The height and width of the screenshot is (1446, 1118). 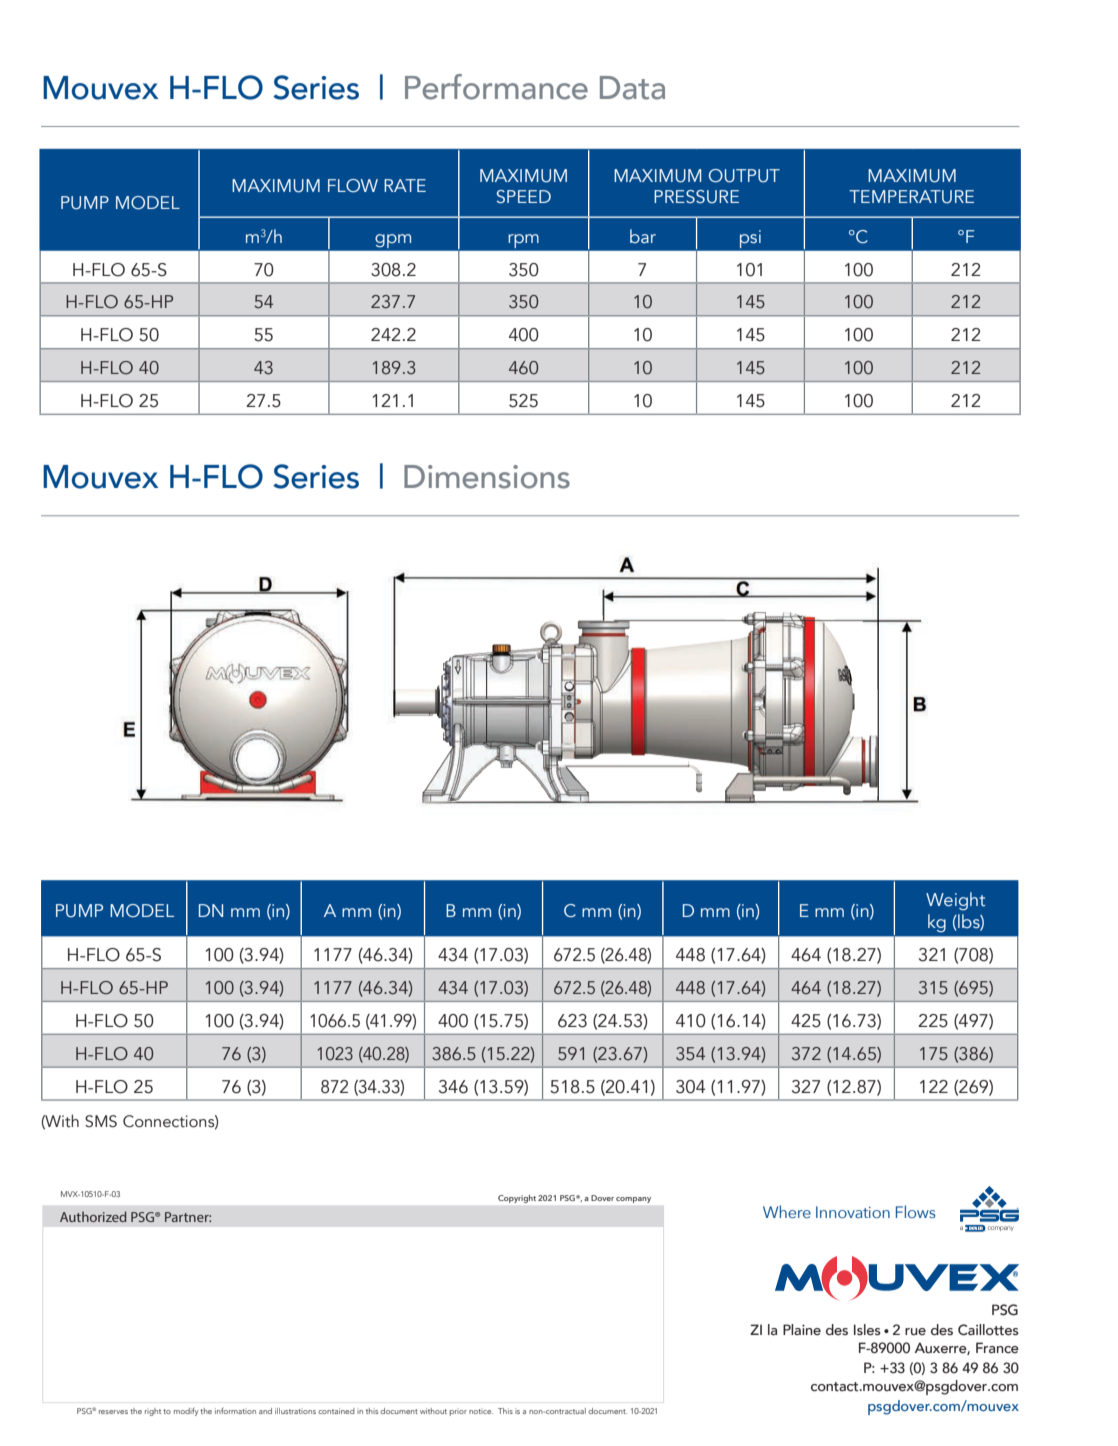 What do you see at coordinates (911, 197) in the screenshot?
I see `TEMPERATURE` at bounding box center [911, 197].
